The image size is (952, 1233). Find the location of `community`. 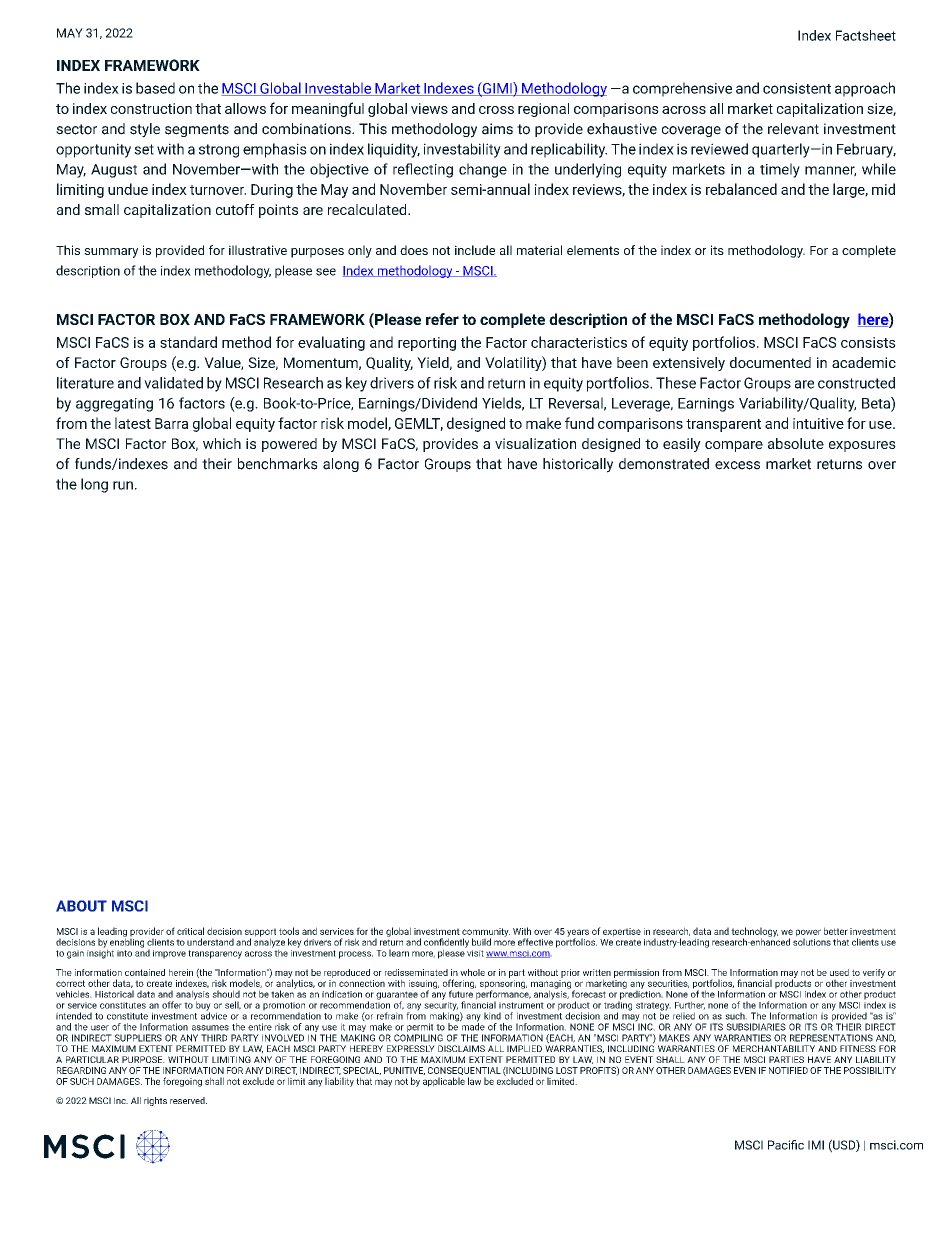

community is located at coordinates (486, 933).
